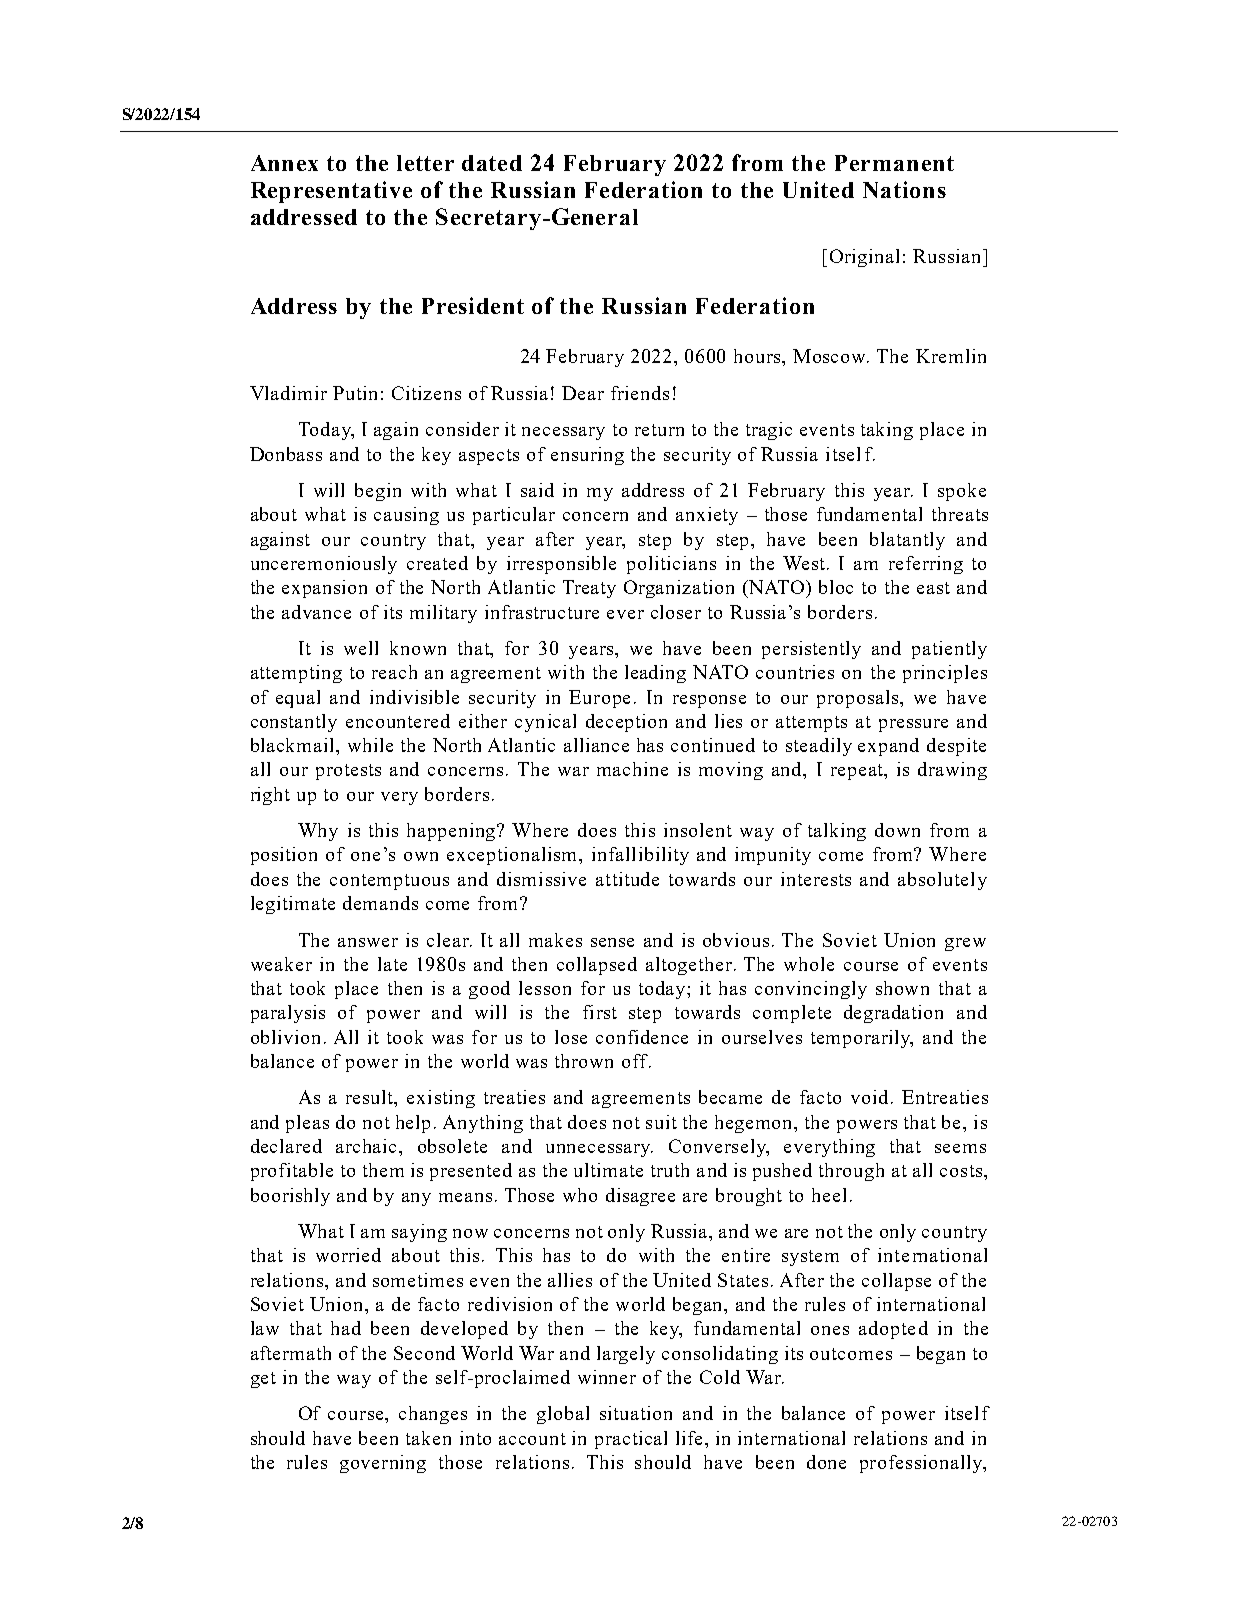 This screenshot has width=1239, height=1603. I want to click on Representative, so click(331, 192).
